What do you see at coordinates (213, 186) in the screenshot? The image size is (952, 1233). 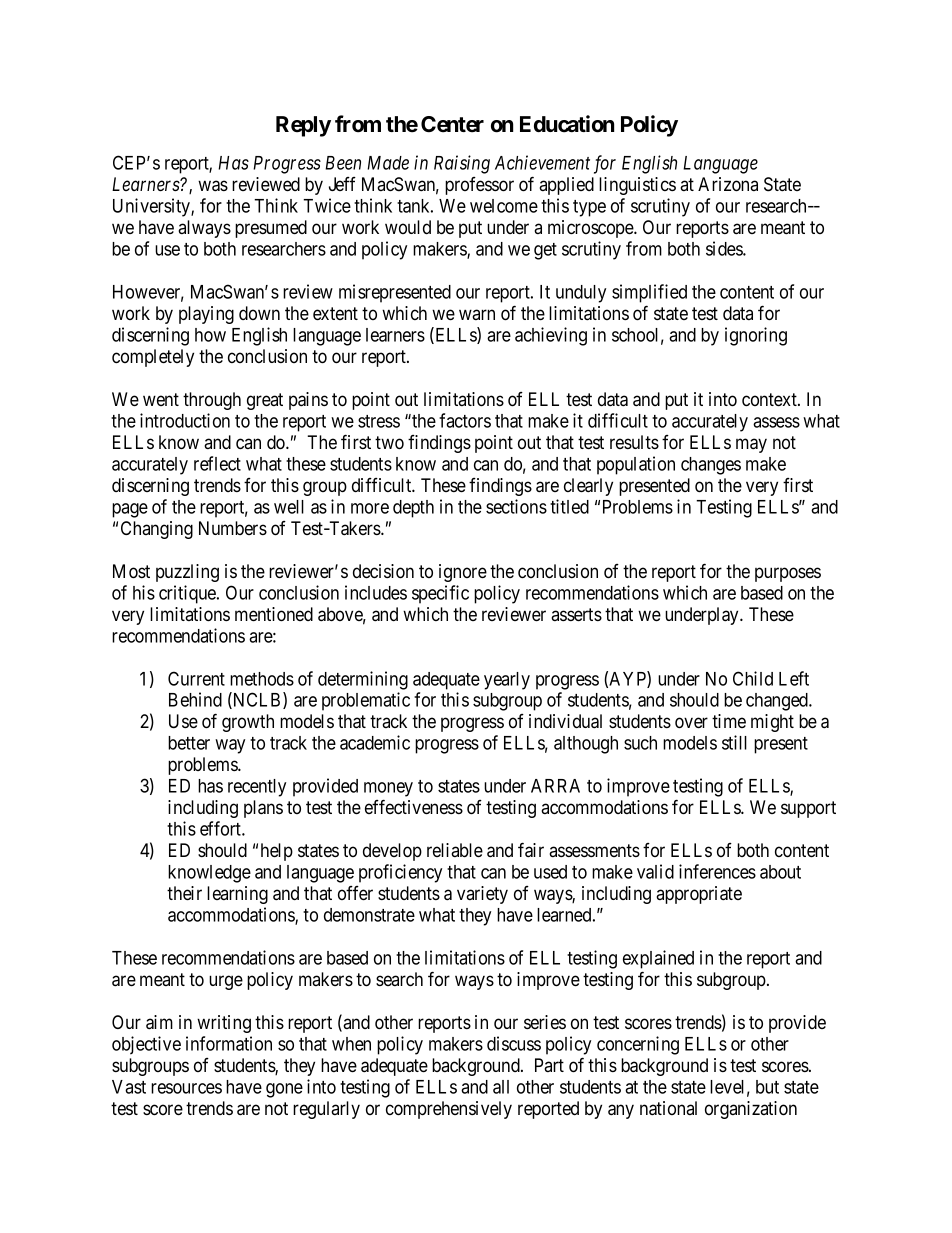 I see `was` at bounding box center [213, 186].
